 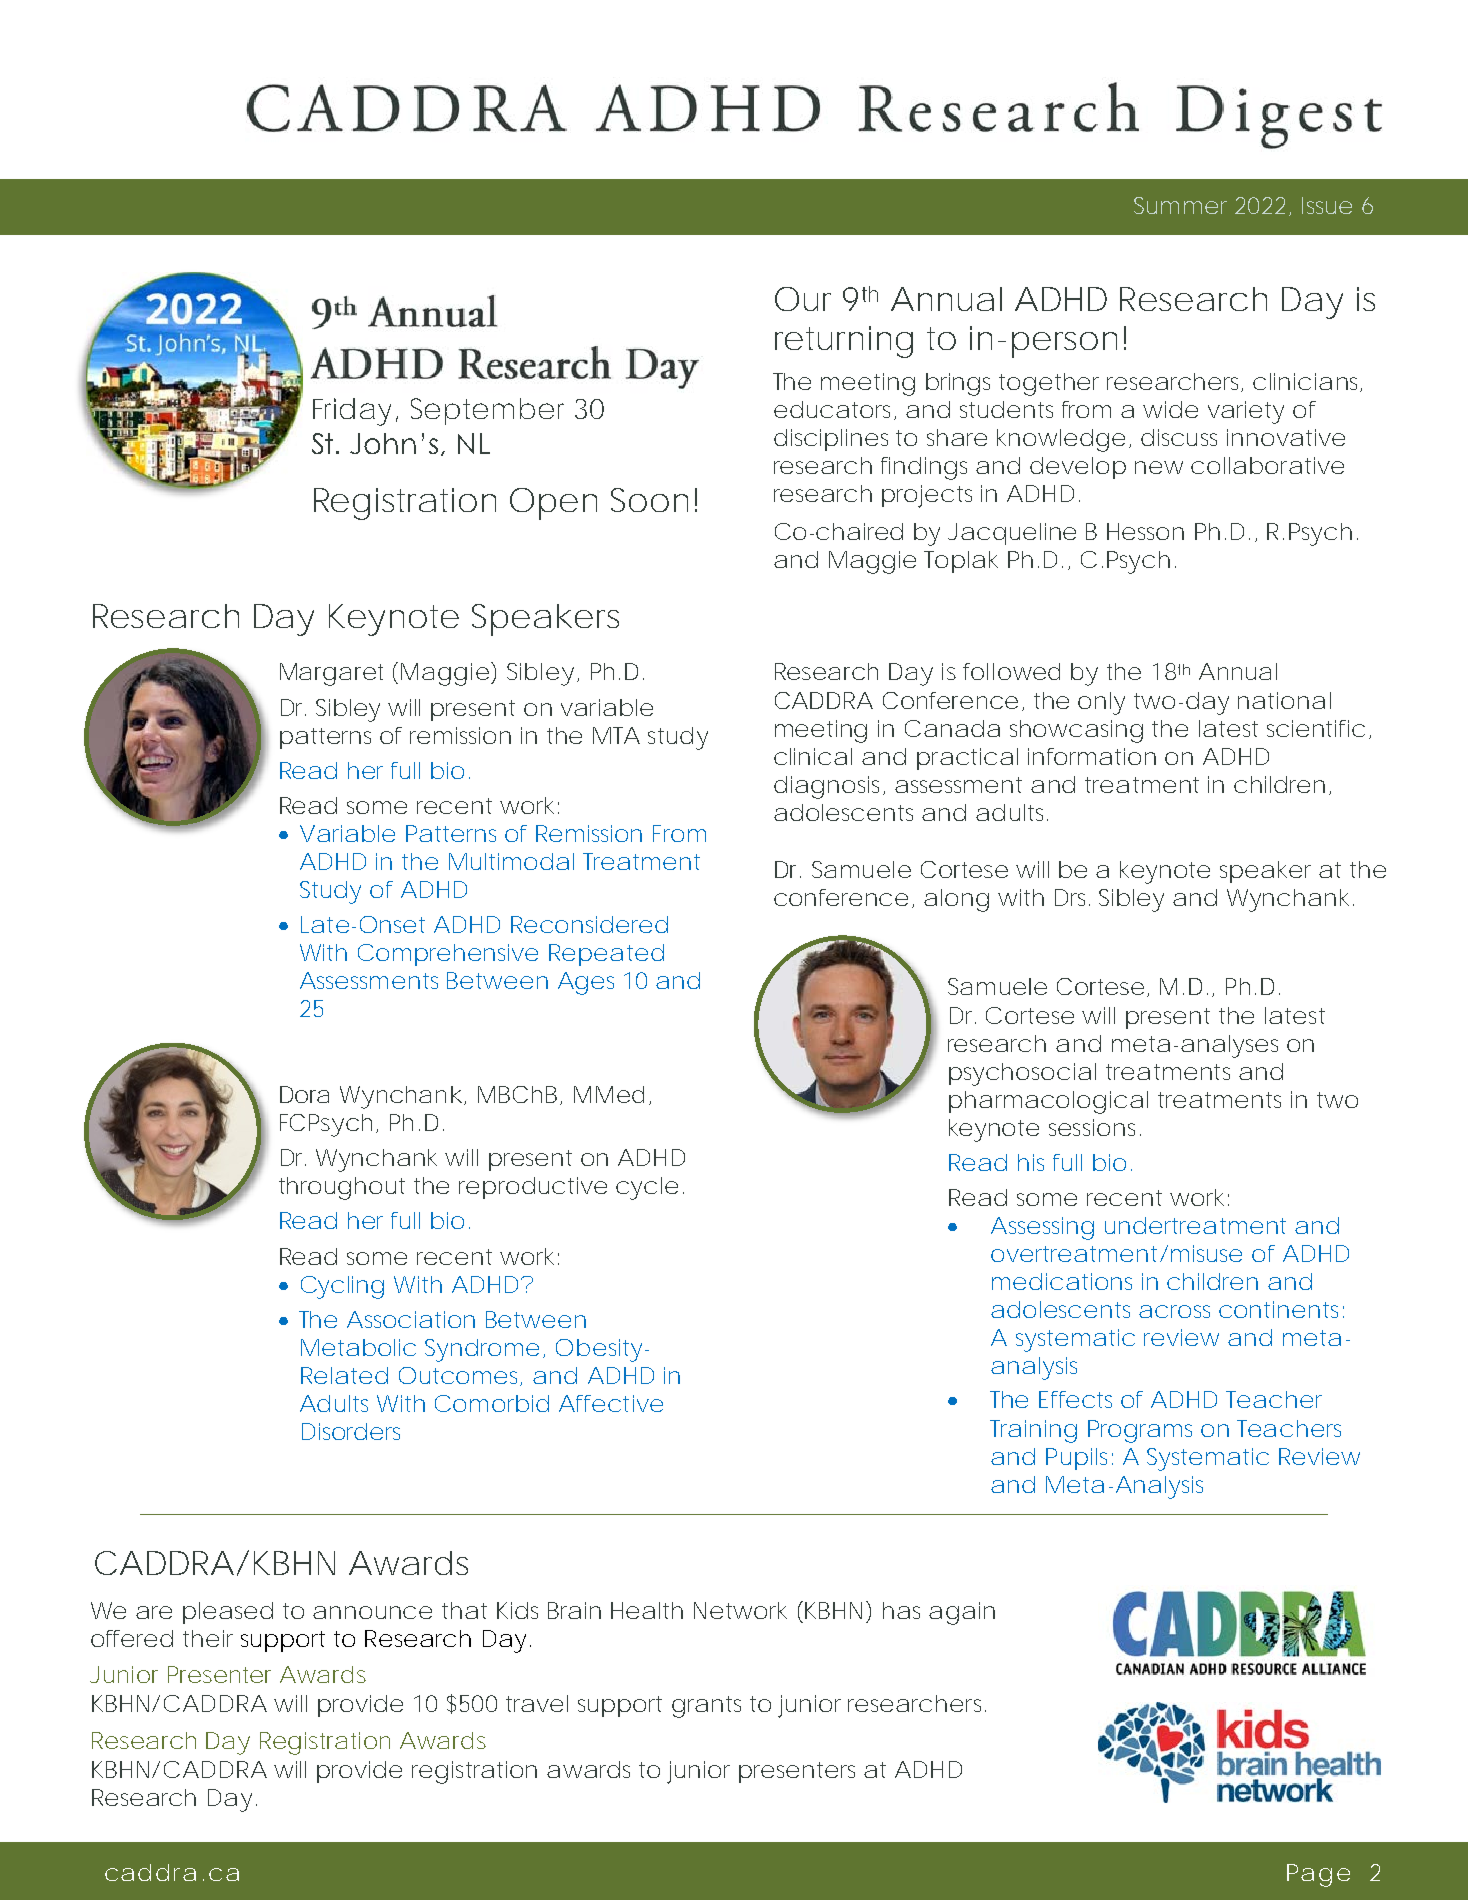 I want to click on their, so click(x=208, y=1638).
